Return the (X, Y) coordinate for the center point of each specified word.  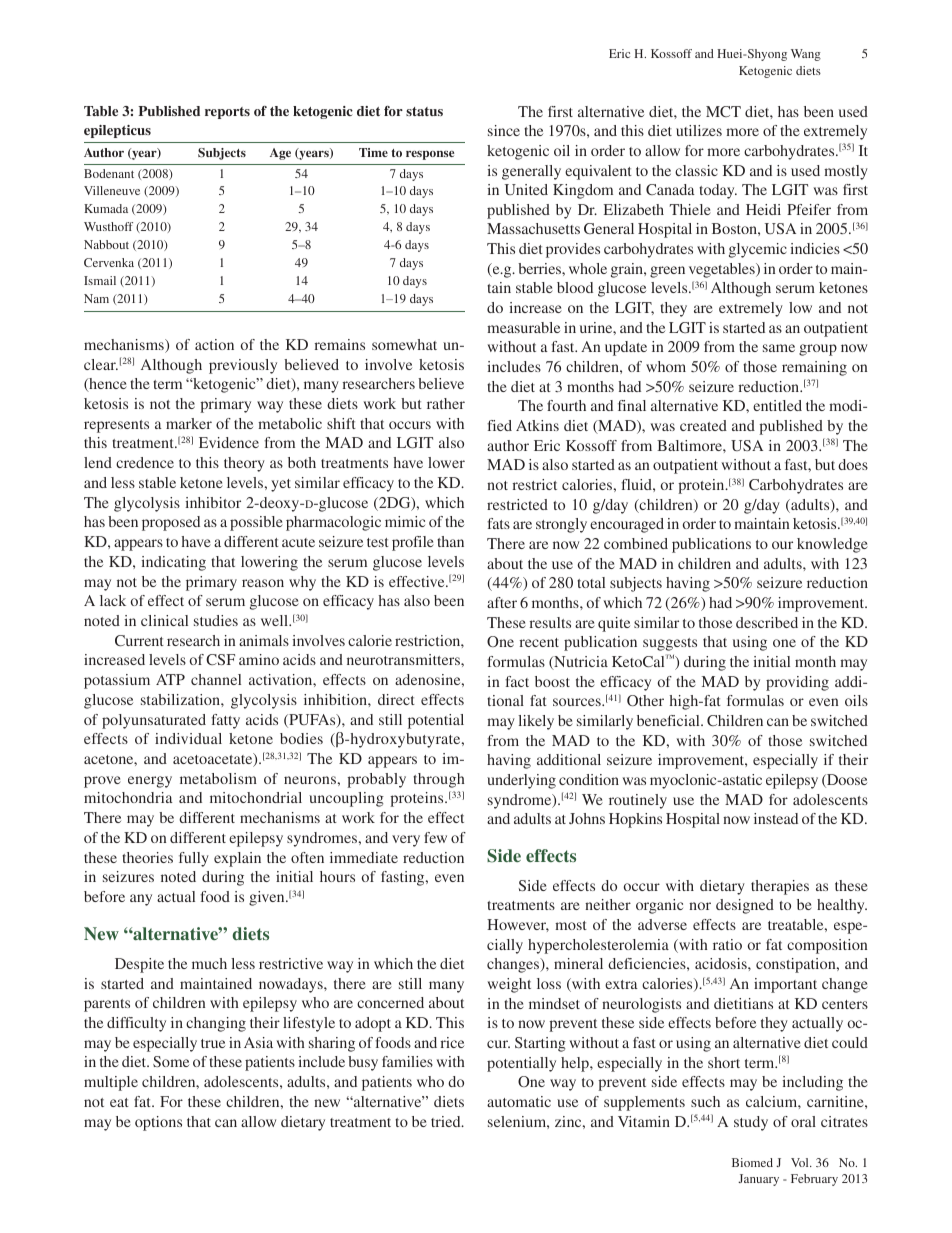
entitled (777, 405)
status (424, 111)
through (439, 780)
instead (776, 818)
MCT (723, 111)
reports (227, 113)
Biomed (752, 1162)
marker (189, 423)
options (158, 1123)
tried (447, 1121)
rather (446, 403)
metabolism (218, 778)
